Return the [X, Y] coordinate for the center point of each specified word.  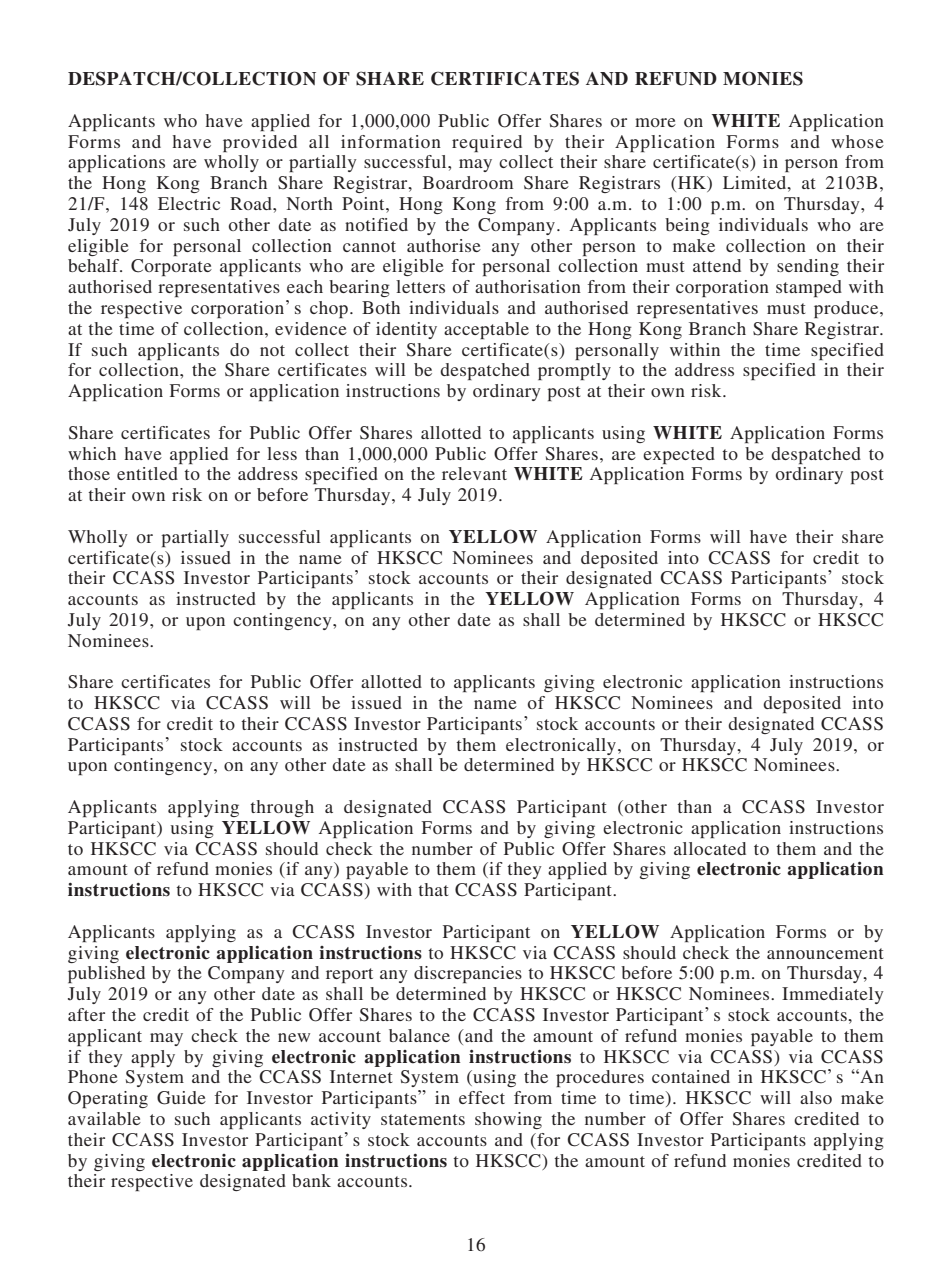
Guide [181, 1098]
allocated [710, 848]
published [106, 974]
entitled [147, 473]
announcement [825, 953]
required [487, 143]
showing [508, 1120]
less [282, 453]
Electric [189, 203]
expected [679, 455]
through [282, 808]
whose [857, 141]
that [433, 889]
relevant [474, 473]
